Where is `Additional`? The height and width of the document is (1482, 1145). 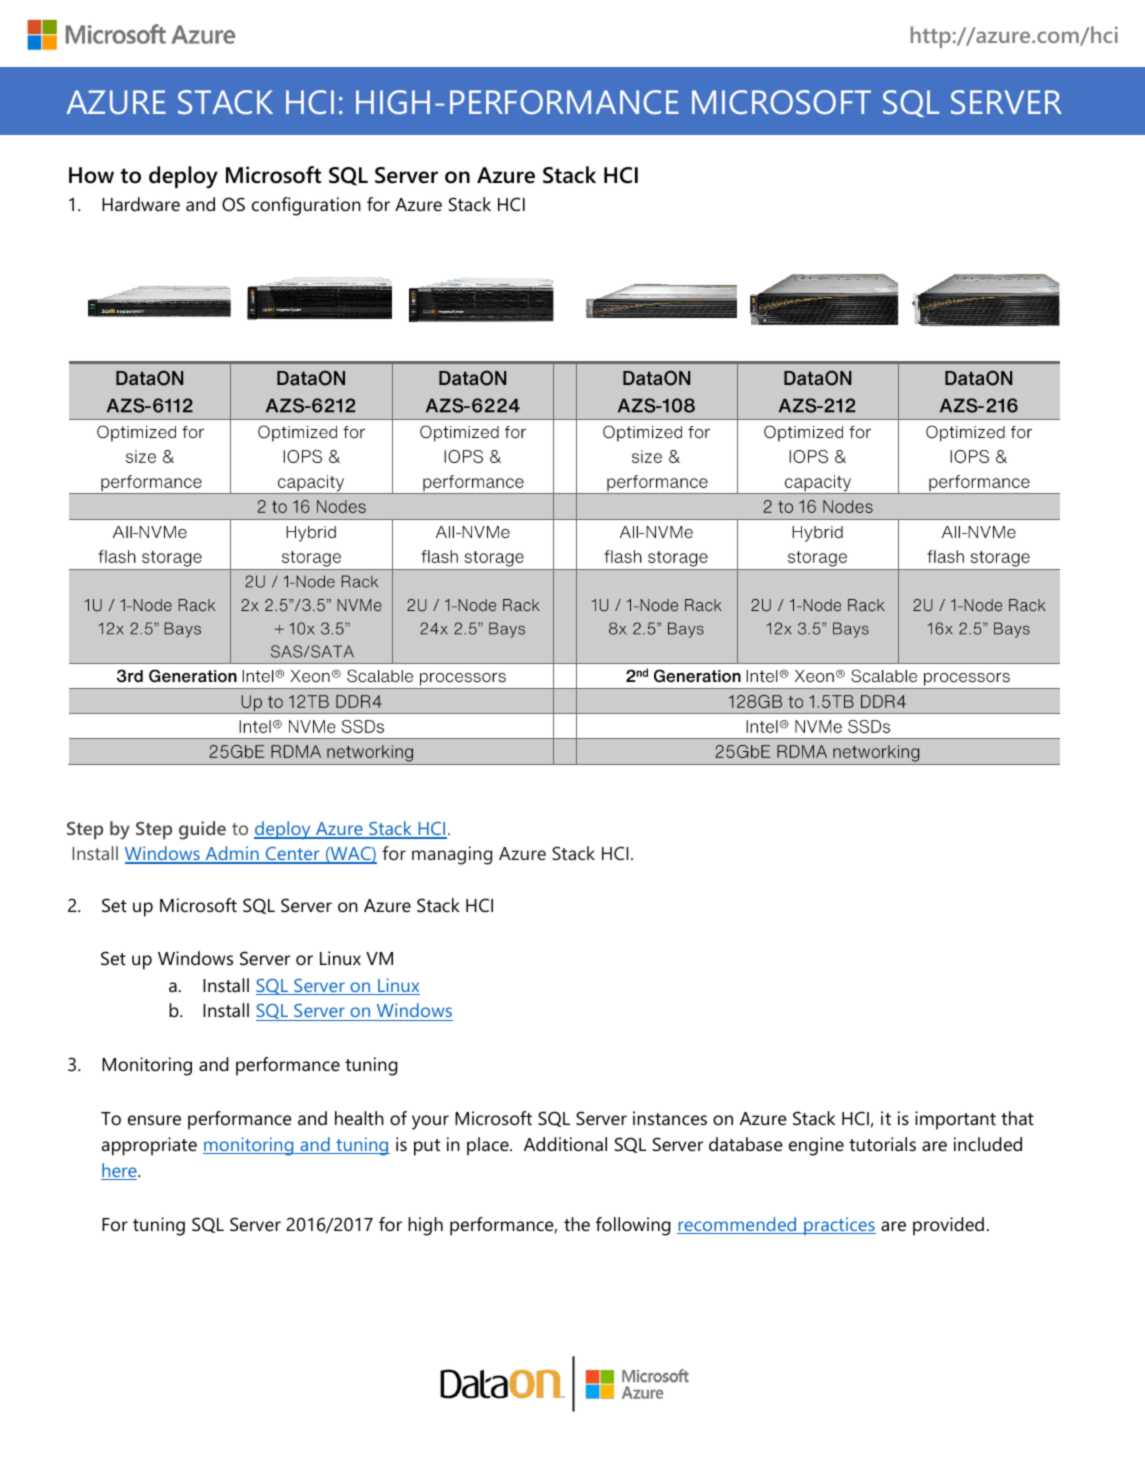 Additional is located at coordinates (565, 1144).
